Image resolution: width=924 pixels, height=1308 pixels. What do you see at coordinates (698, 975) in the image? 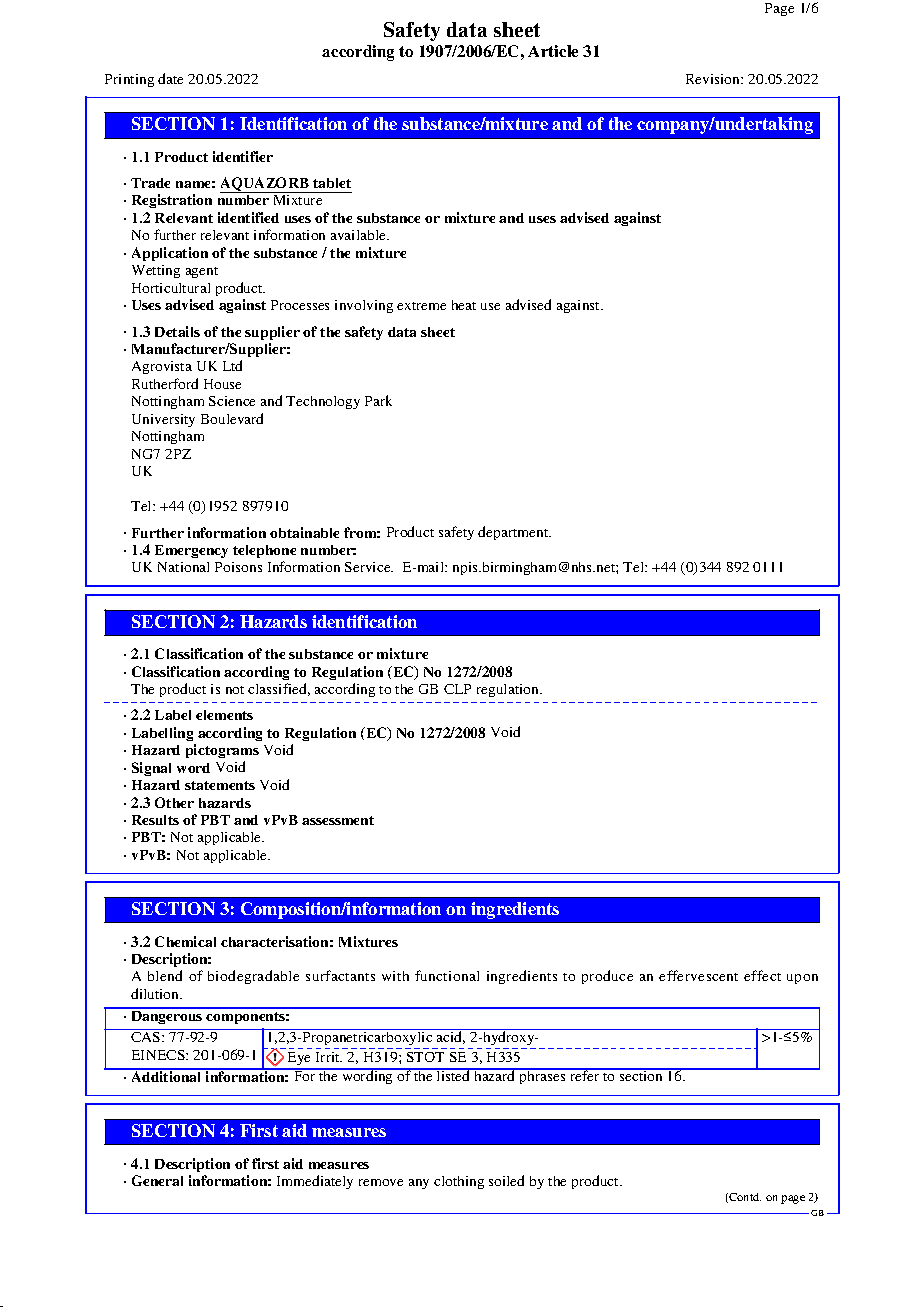
I see `effervescent` at bounding box center [698, 975].
